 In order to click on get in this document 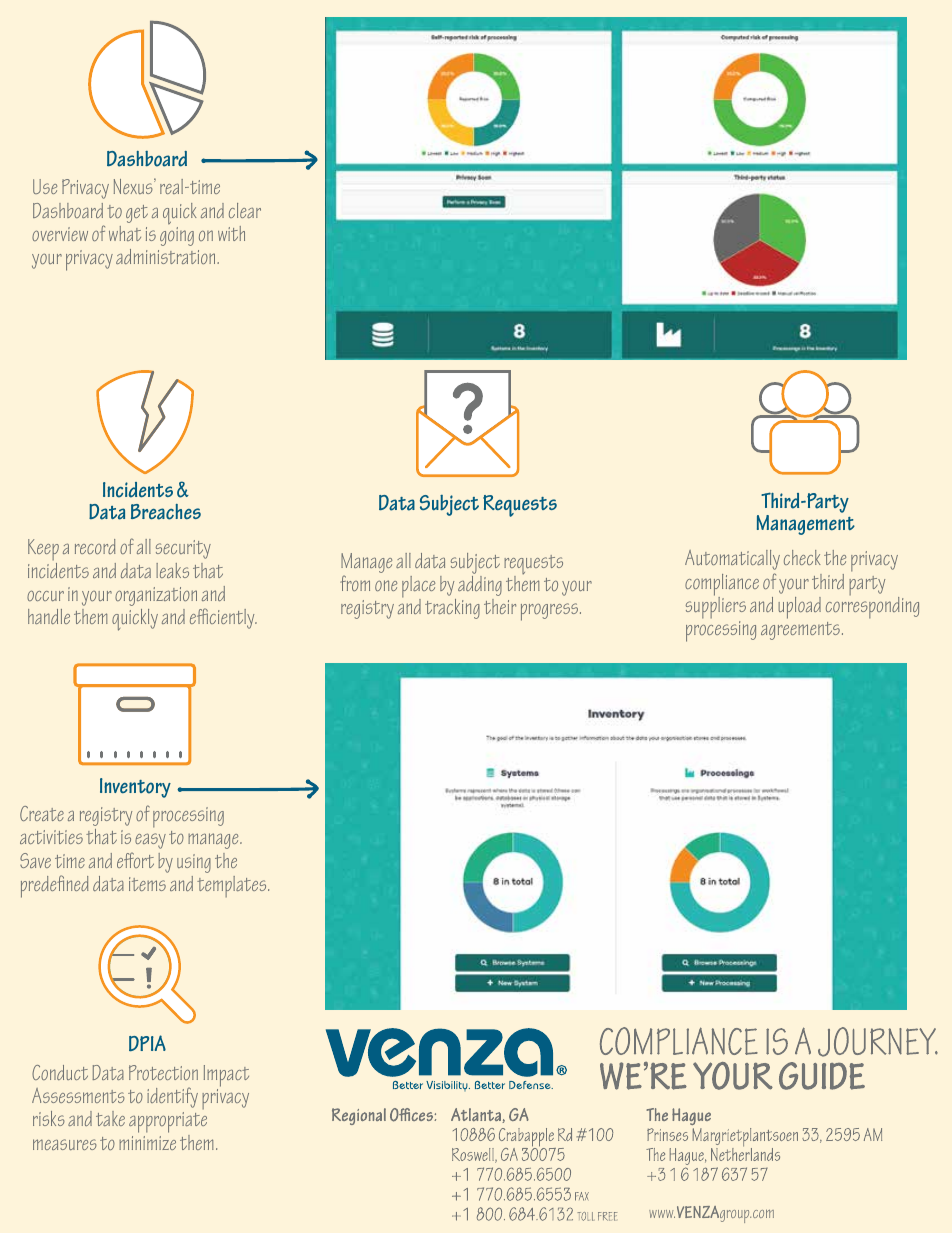, I will do `click(137, 214)`.
